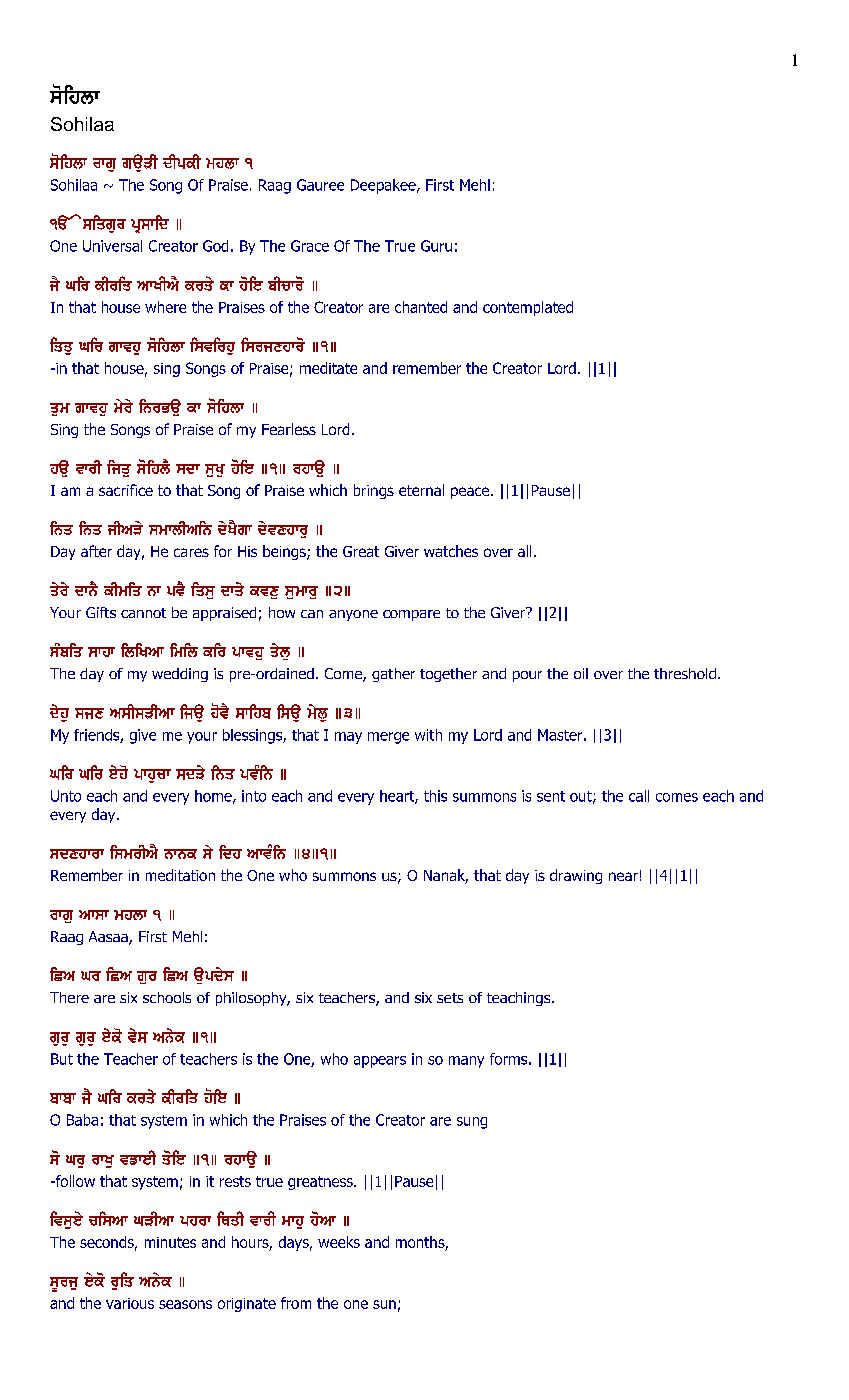 This screenshot has width=849, height=1400. I want to click on chanted, so click(421, 307).
